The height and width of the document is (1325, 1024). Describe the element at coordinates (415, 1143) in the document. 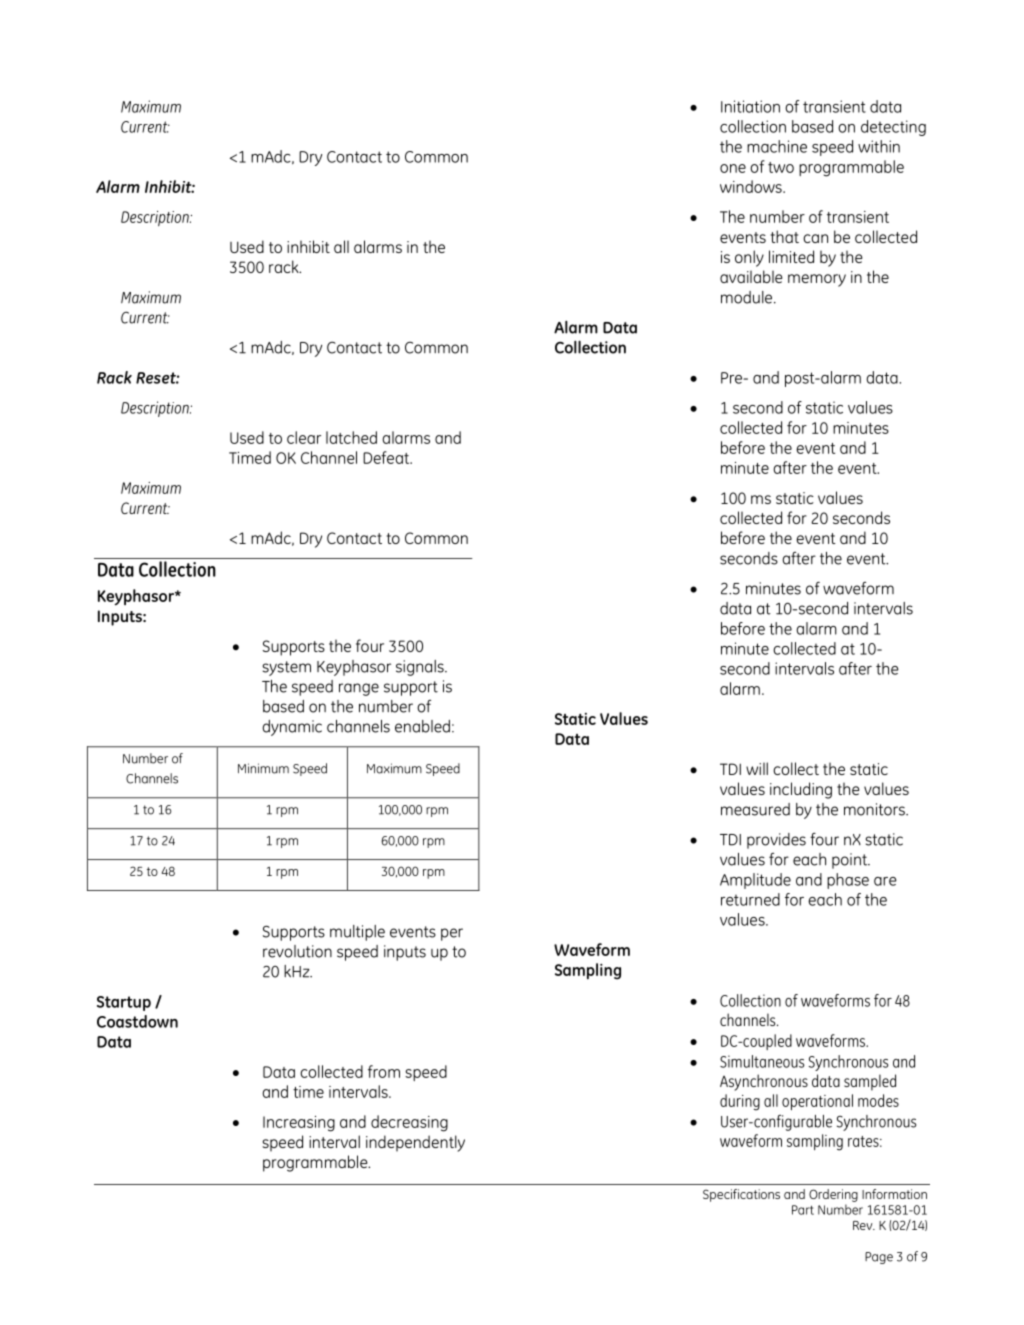

I see `independently` at that location.
